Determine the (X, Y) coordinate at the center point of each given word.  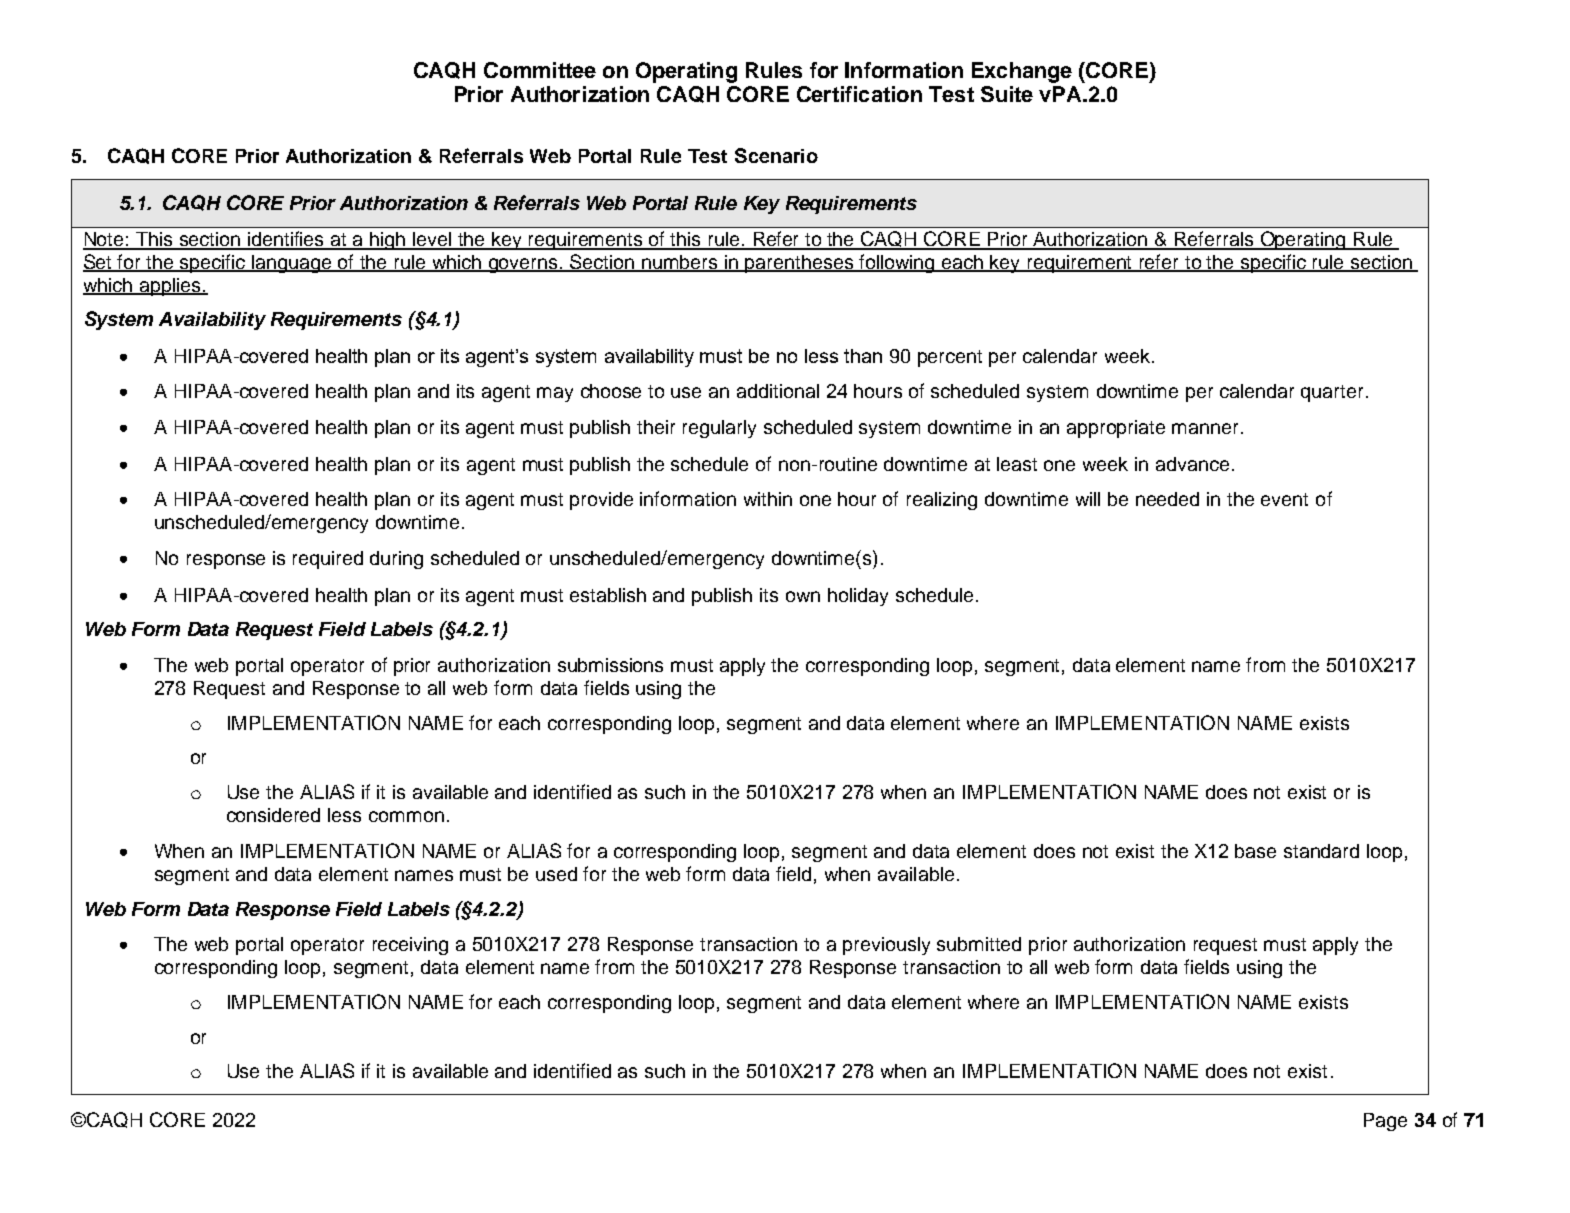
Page (1385, 1122)
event (1284, 499)
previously (886, 946)
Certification (859, 94)
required (328, 560)
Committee (540, 70)
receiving (410, 946)
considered (273, 815)
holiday (858, 597)
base (1255, 851)
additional (778, 391)
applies (170, 287)
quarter (1334, 393)
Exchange (1022, 72)
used (556, 874)
